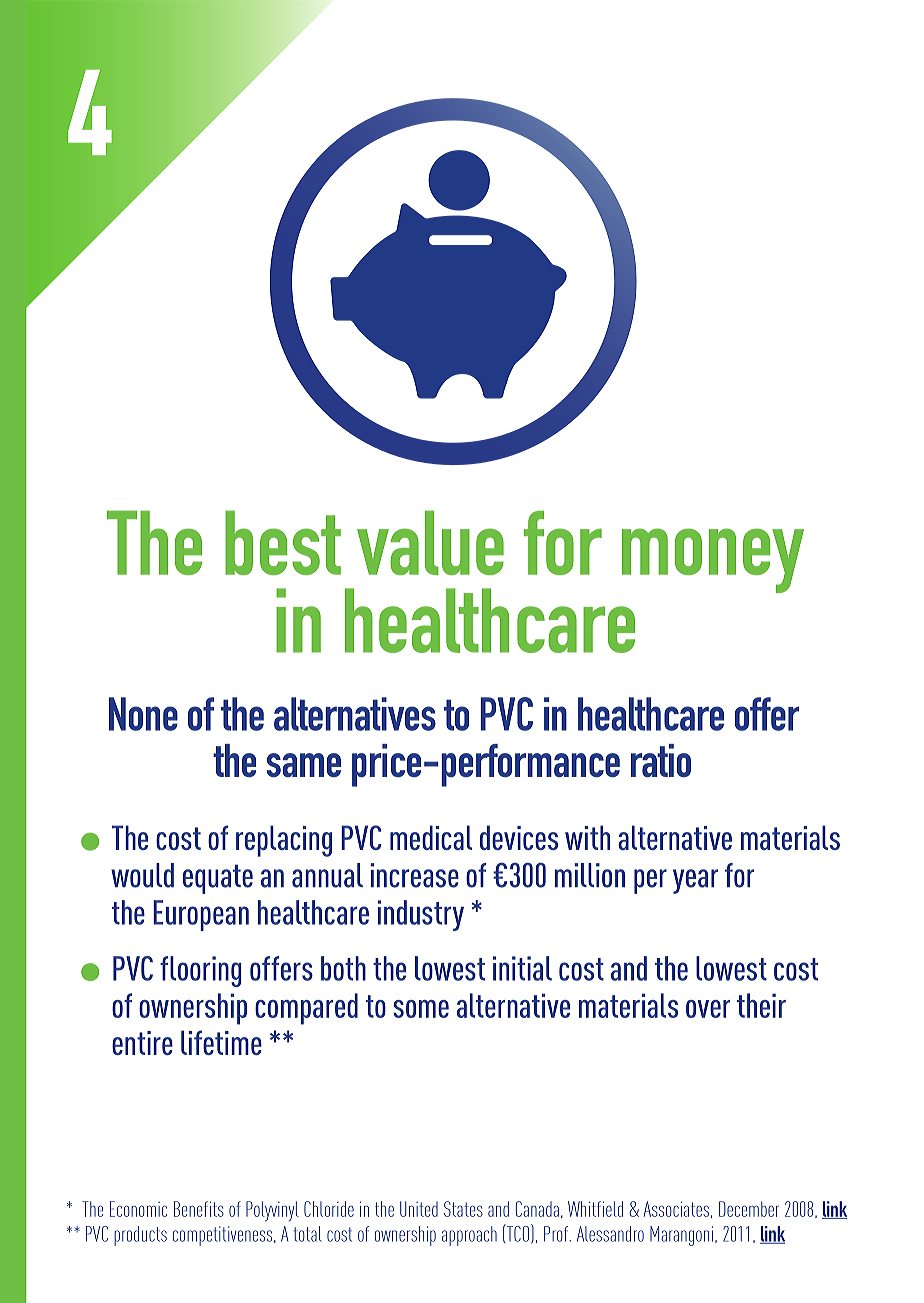  I want to click on equate, so click(218, 879).
